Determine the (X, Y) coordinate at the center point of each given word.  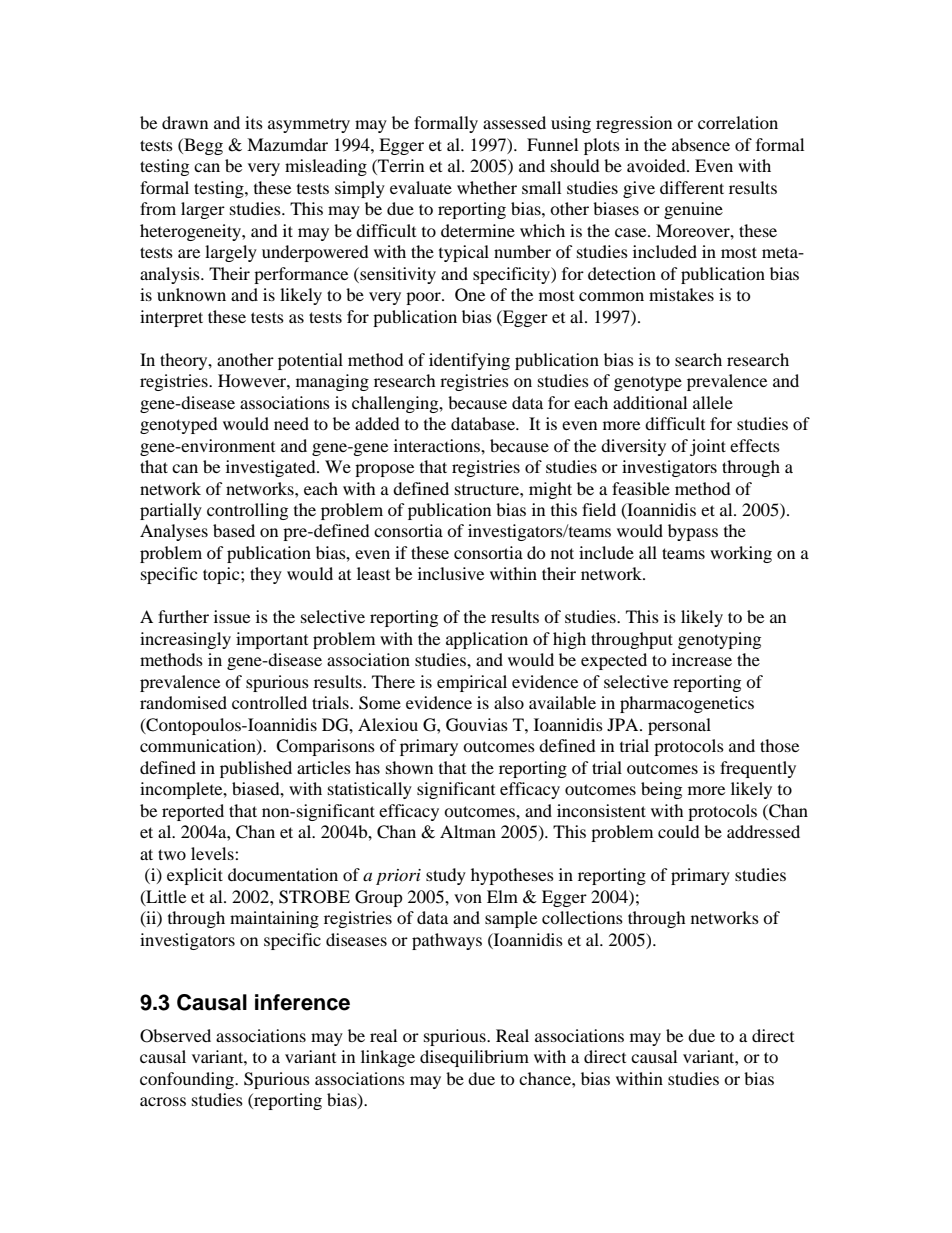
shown (409, 767)
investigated (272, 468)
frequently (758, 769)
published (256, 769)
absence (701, 144)
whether (487, 187)
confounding (188, 1080)
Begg (202, 146)
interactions (438, 445)
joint (708, 447)
